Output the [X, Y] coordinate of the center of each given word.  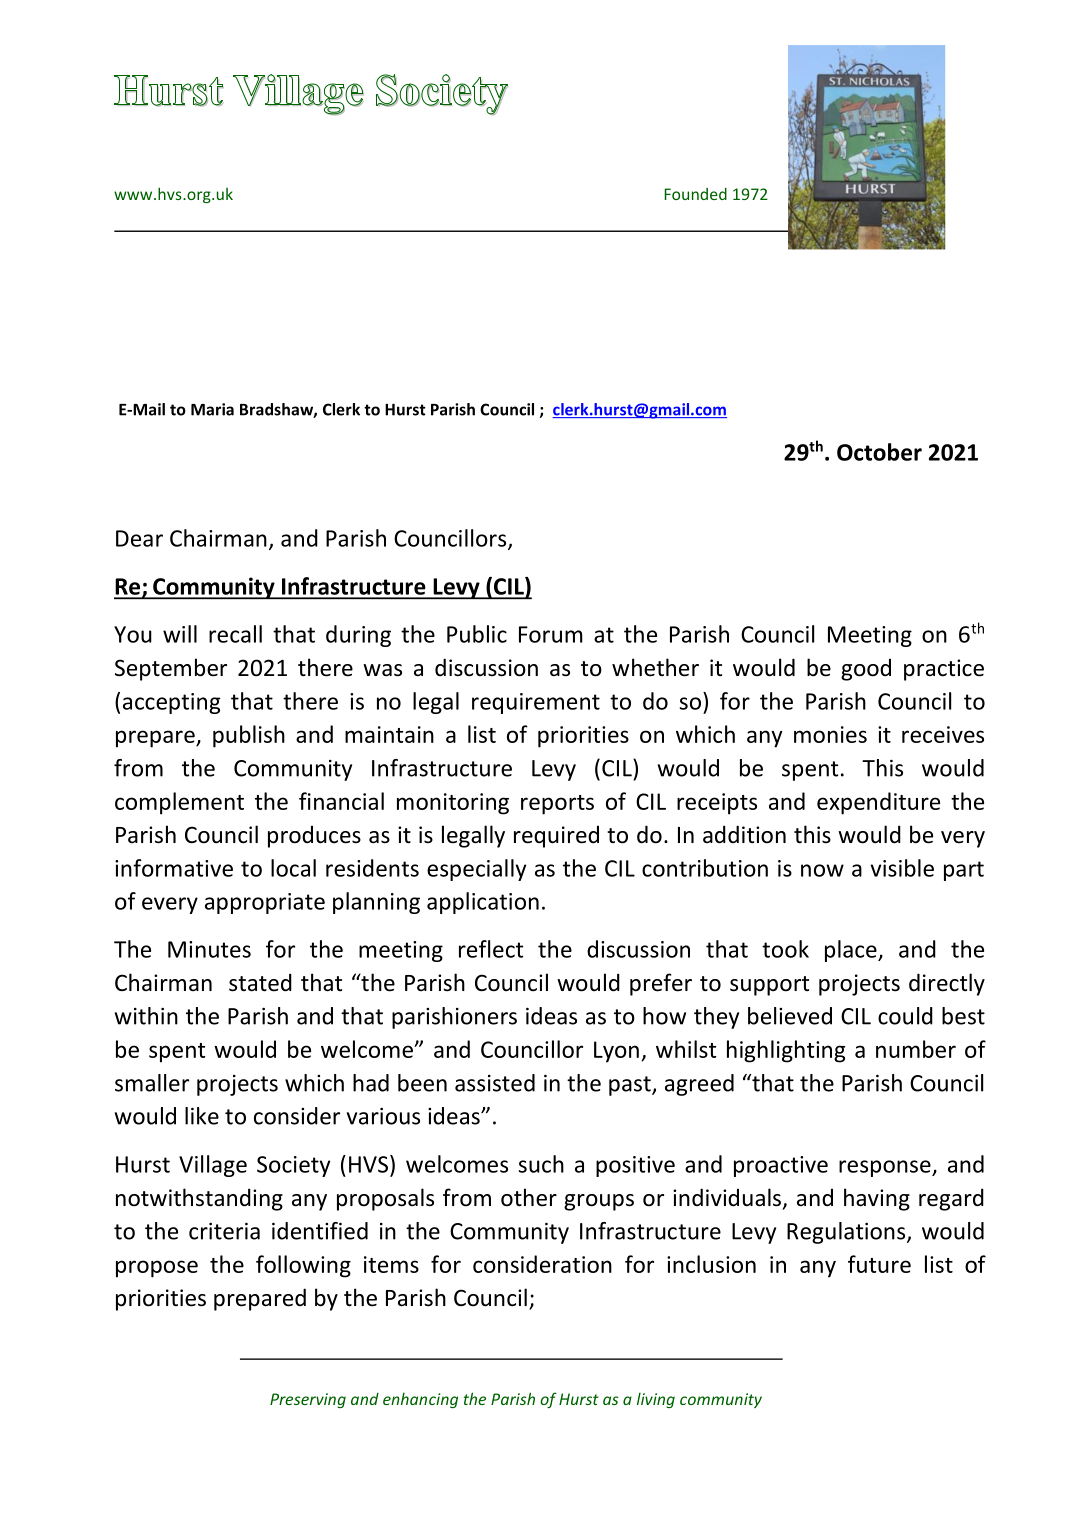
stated [260, 982]
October [879, 452]
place [852, 951]
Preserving [308, 1400]
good [866, 670]
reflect [491, 949]
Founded [695, 194]
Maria [212, 409]
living [656, 1400]
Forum [551, 634]
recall [235, 634]
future [879, 1264]
